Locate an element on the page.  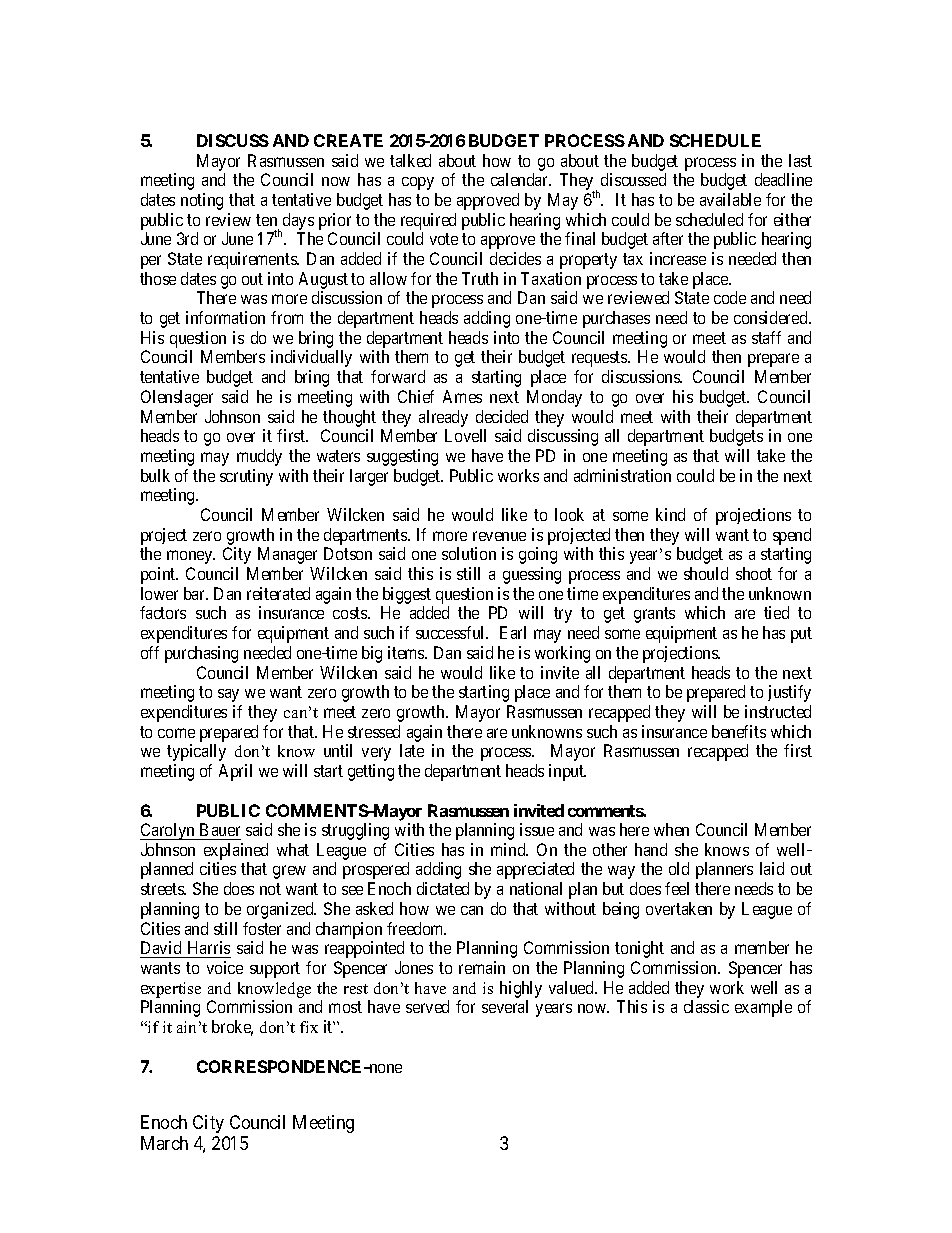
successful is located at coordinates (452, 632).
